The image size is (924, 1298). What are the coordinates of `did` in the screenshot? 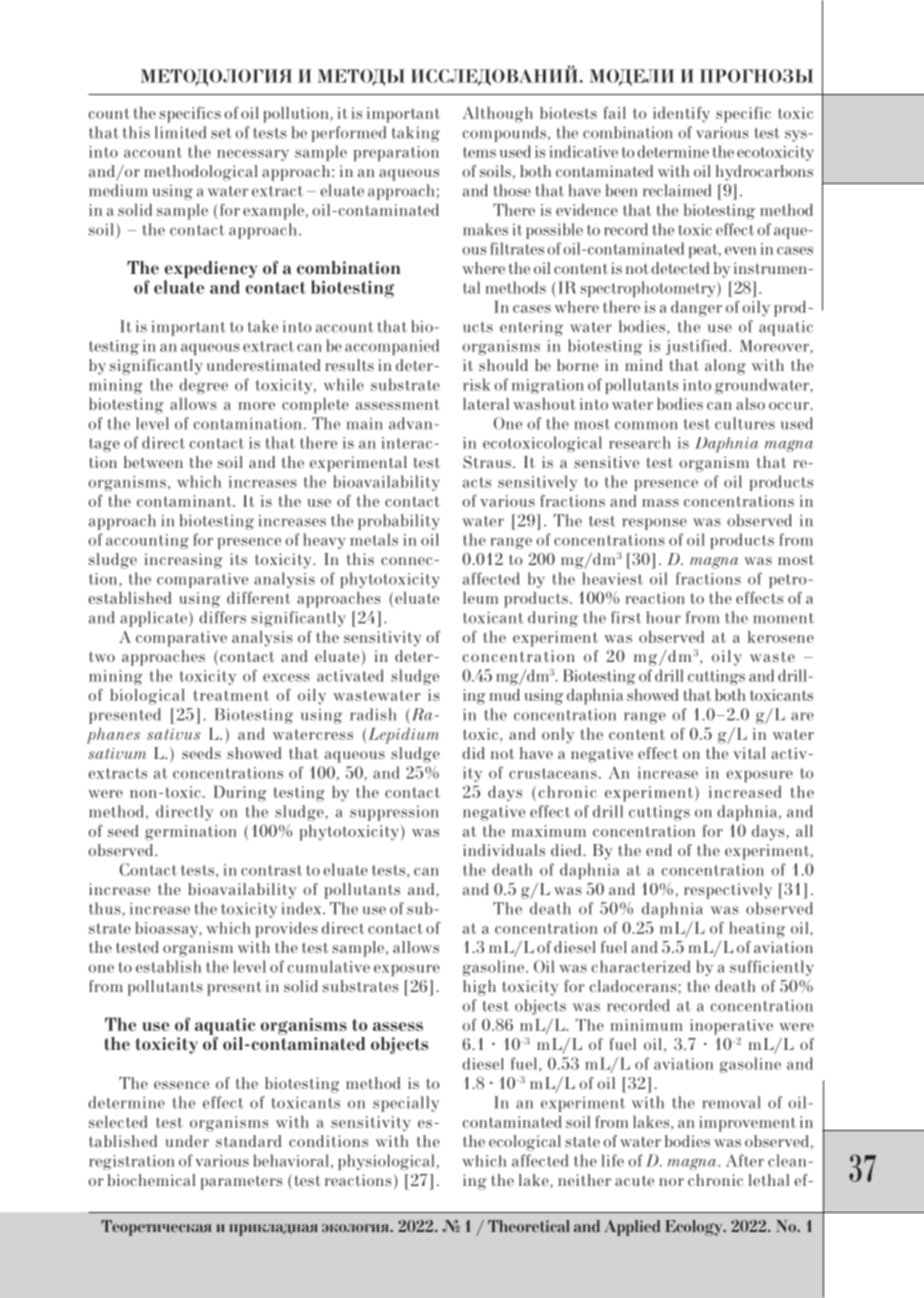 It's located at (473, 753).
